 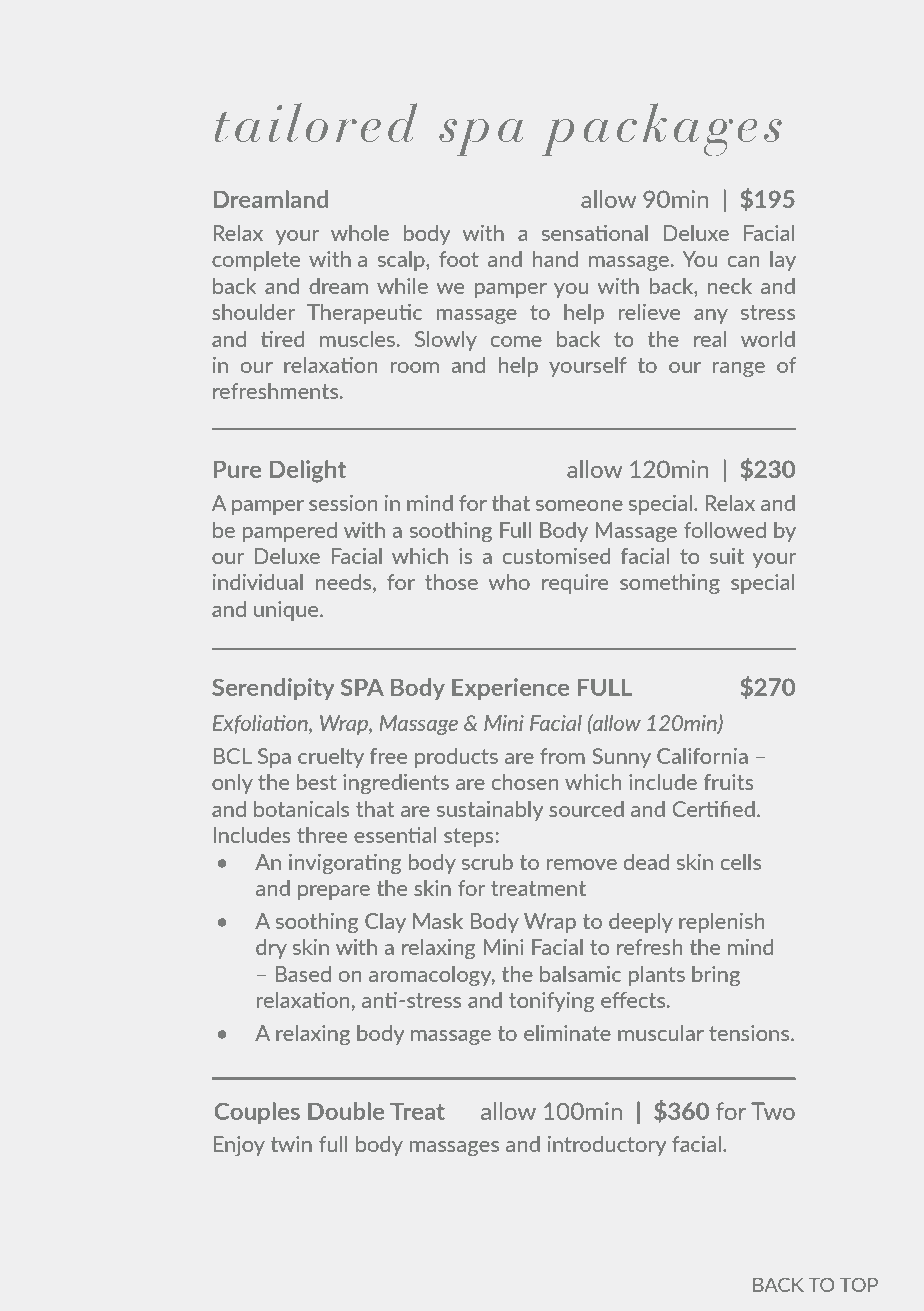 What do you see at coordinates (743, 261) in the image?
I see `can` at bounding box center [743, 261].
